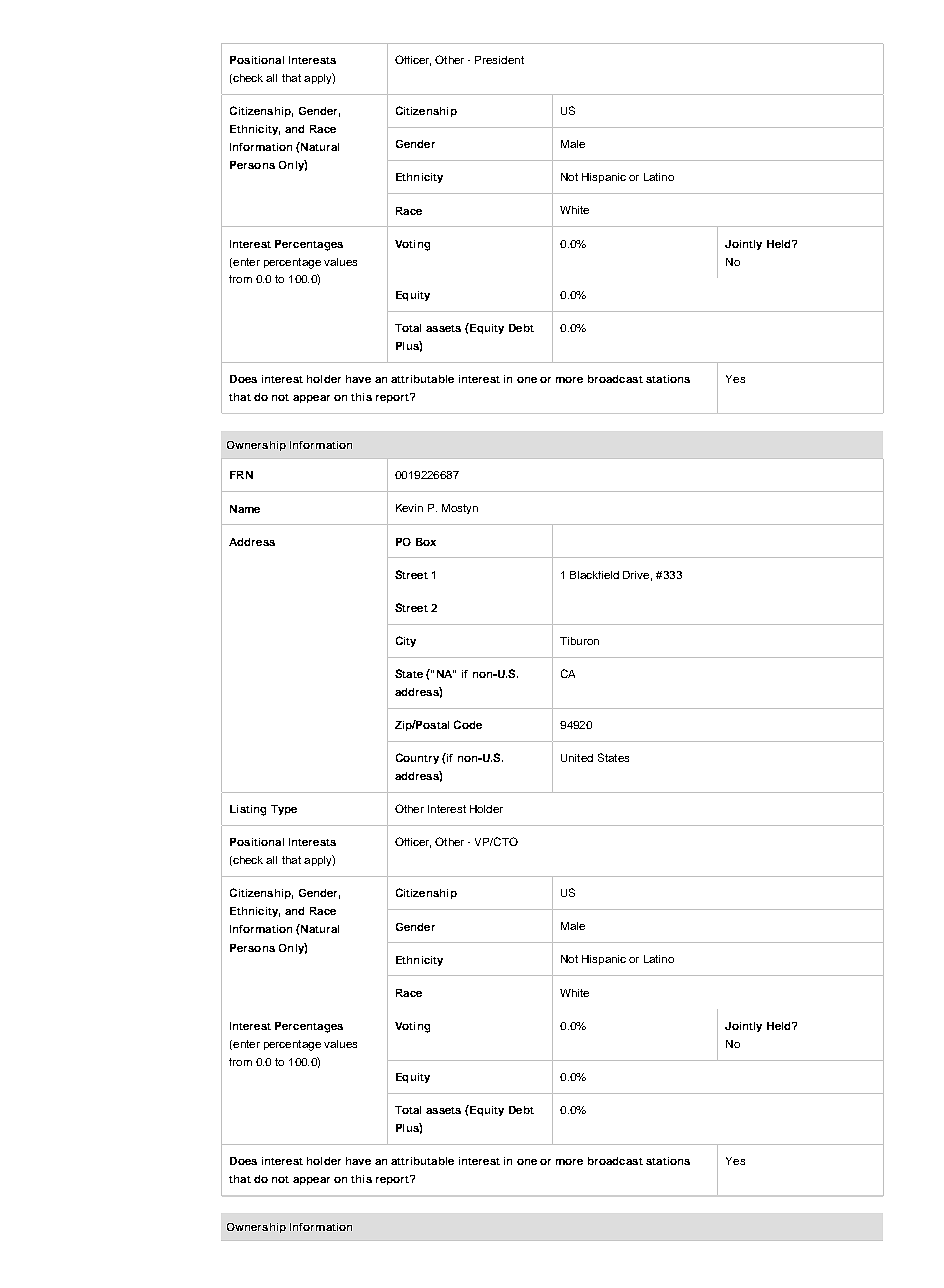 The height and width of the document is (1288, 944). Describe the element at coordinates (245, 509) in the document. I see `Name` at that location.
